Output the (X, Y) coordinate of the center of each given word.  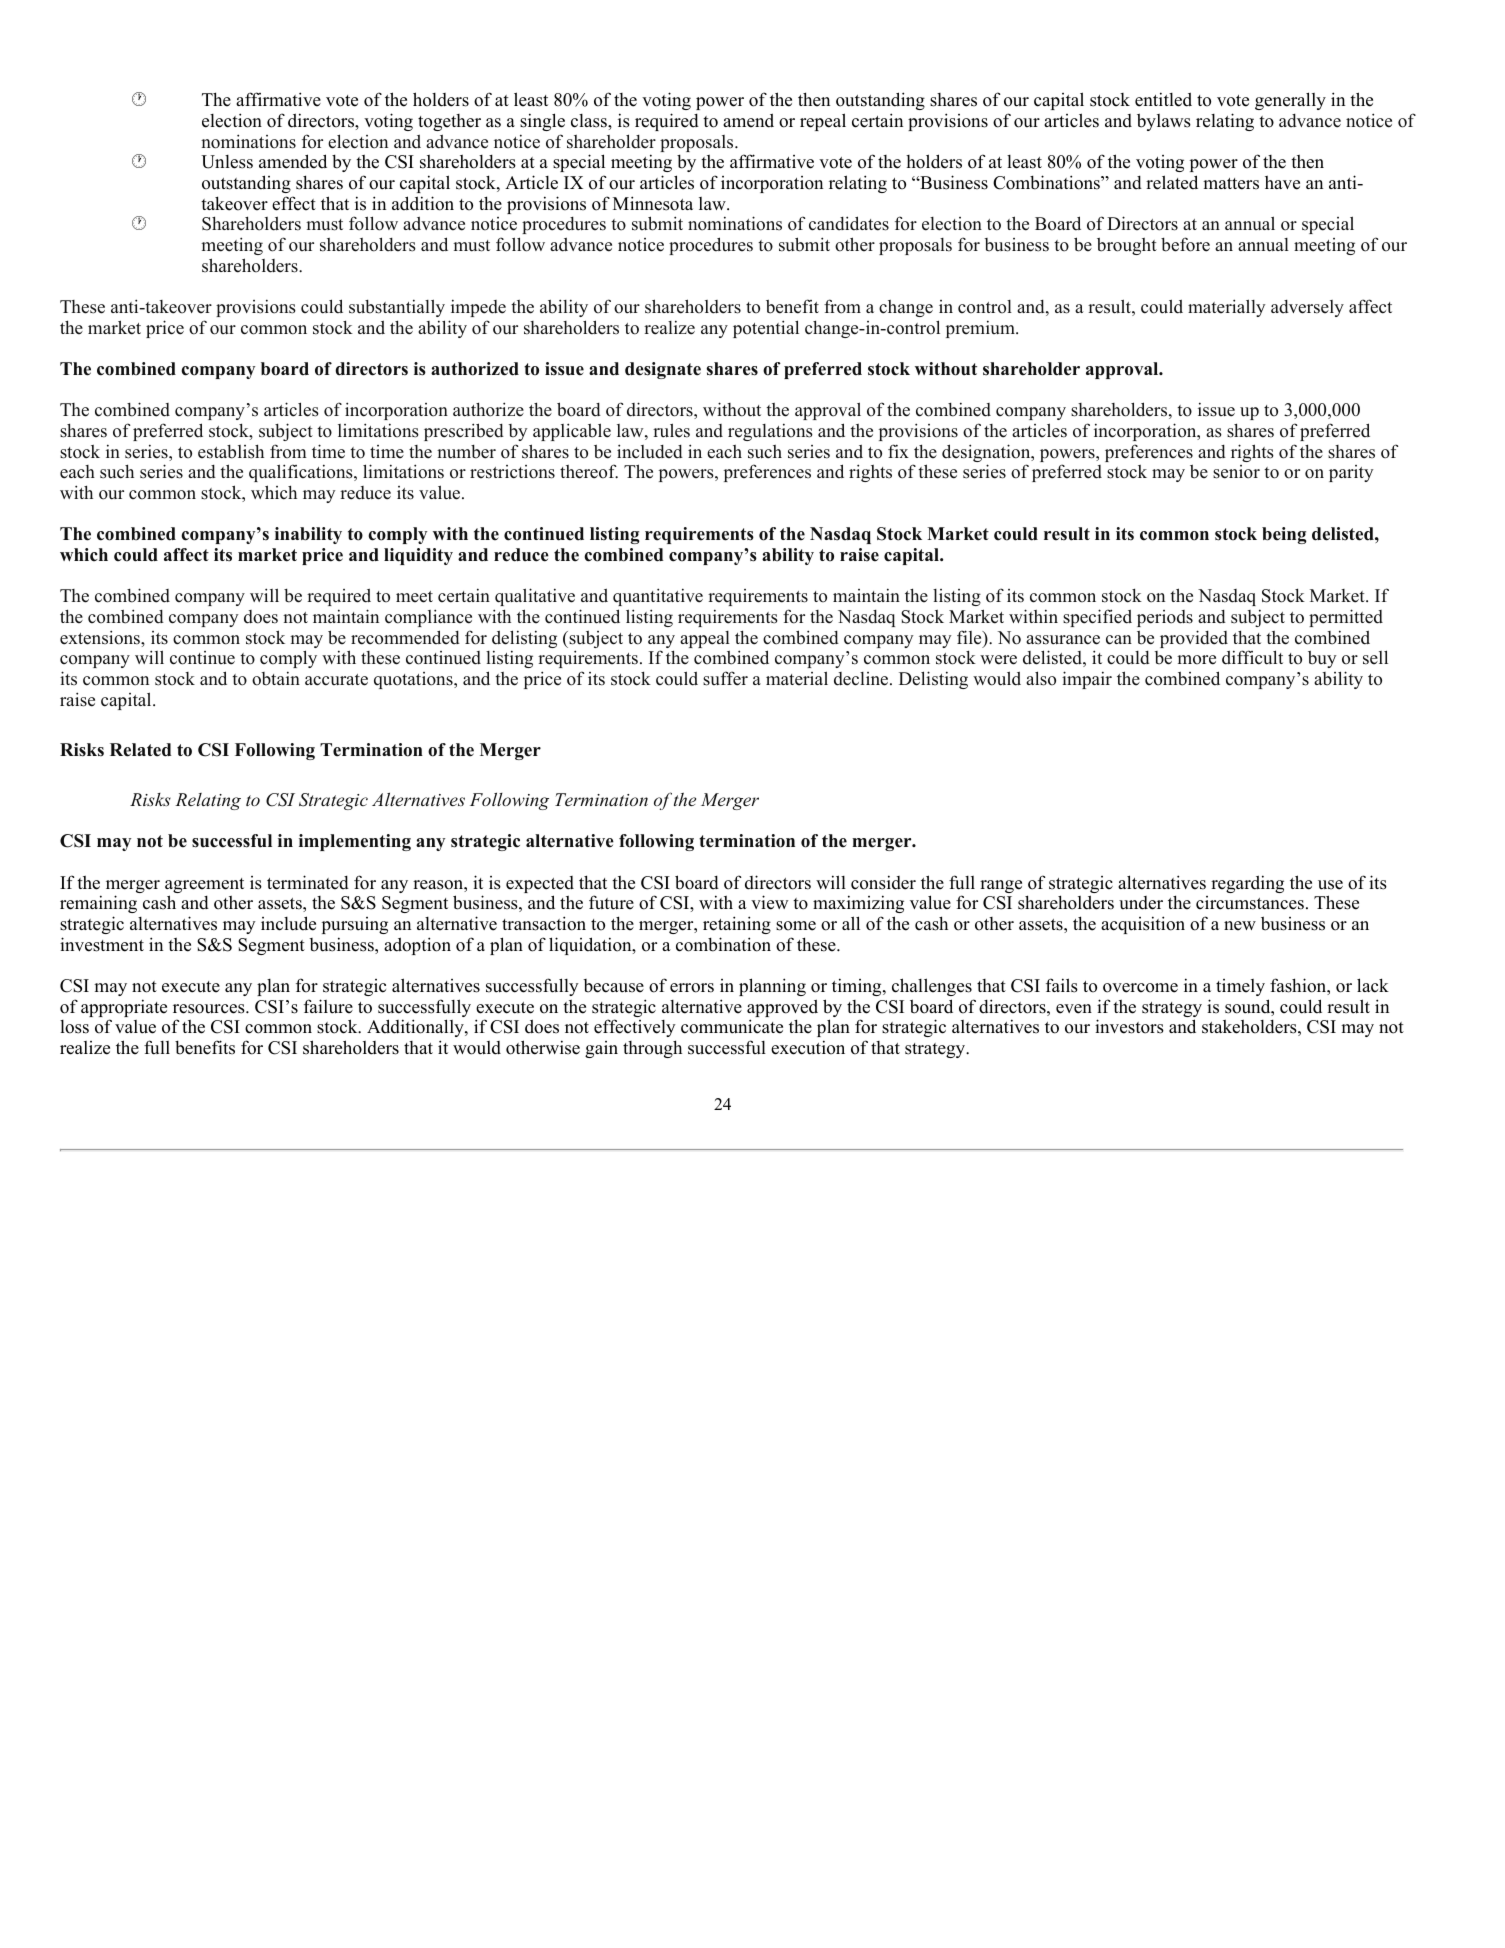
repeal (823, 122)
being (1284, 535)
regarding (1247, 884)
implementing (355, 842)
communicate (732, 1026)
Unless (227, 162)
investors (1129, 1026)
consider (883, 882)
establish (231, 451)
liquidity (418, 556)
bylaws (1164, 122)
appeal (705, 641)
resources (210, 1009)
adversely (1307, 308)
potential (766, 329)
